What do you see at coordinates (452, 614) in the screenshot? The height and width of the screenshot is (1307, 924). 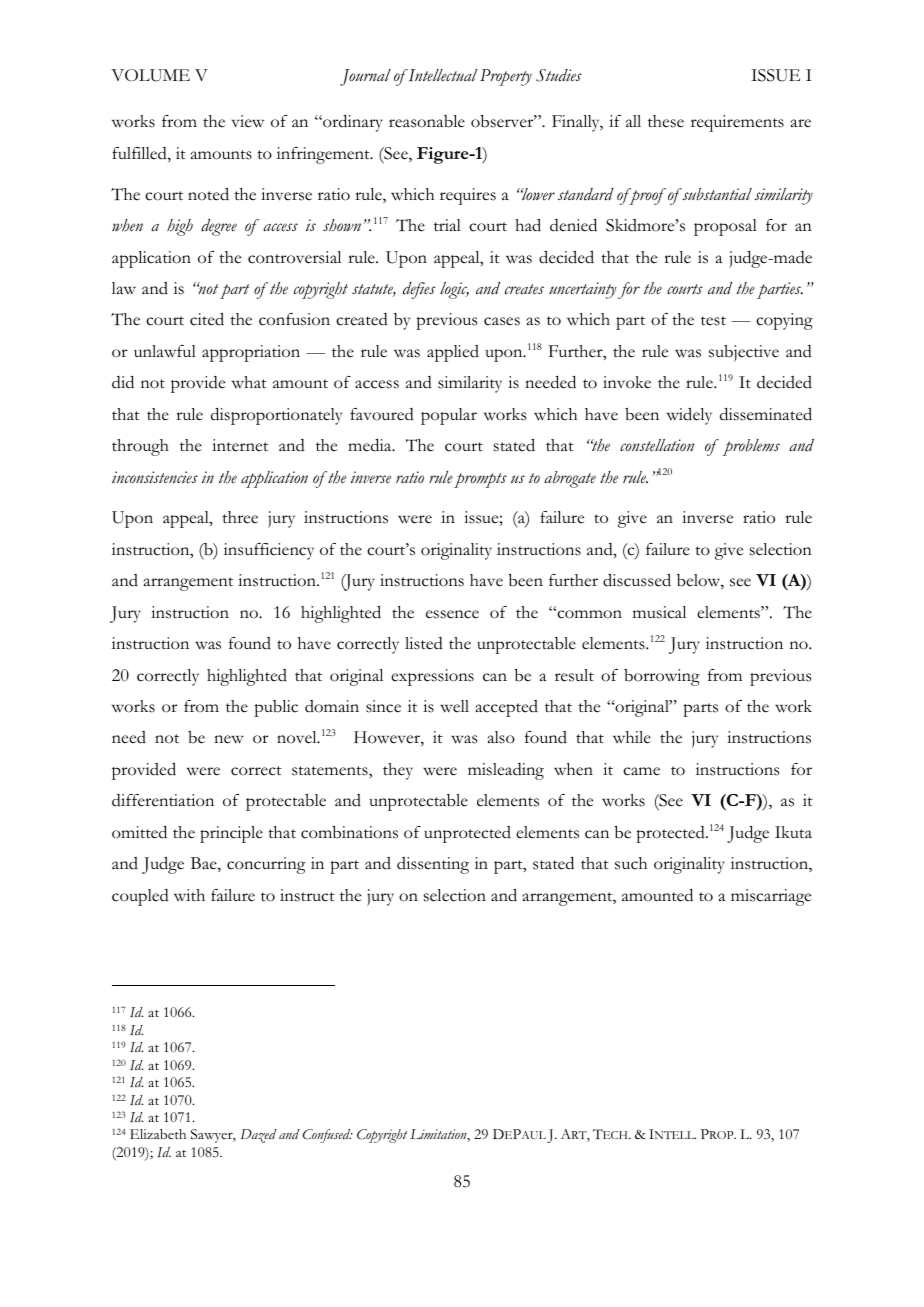 I see `essence` at bounding box center [452, 614].
